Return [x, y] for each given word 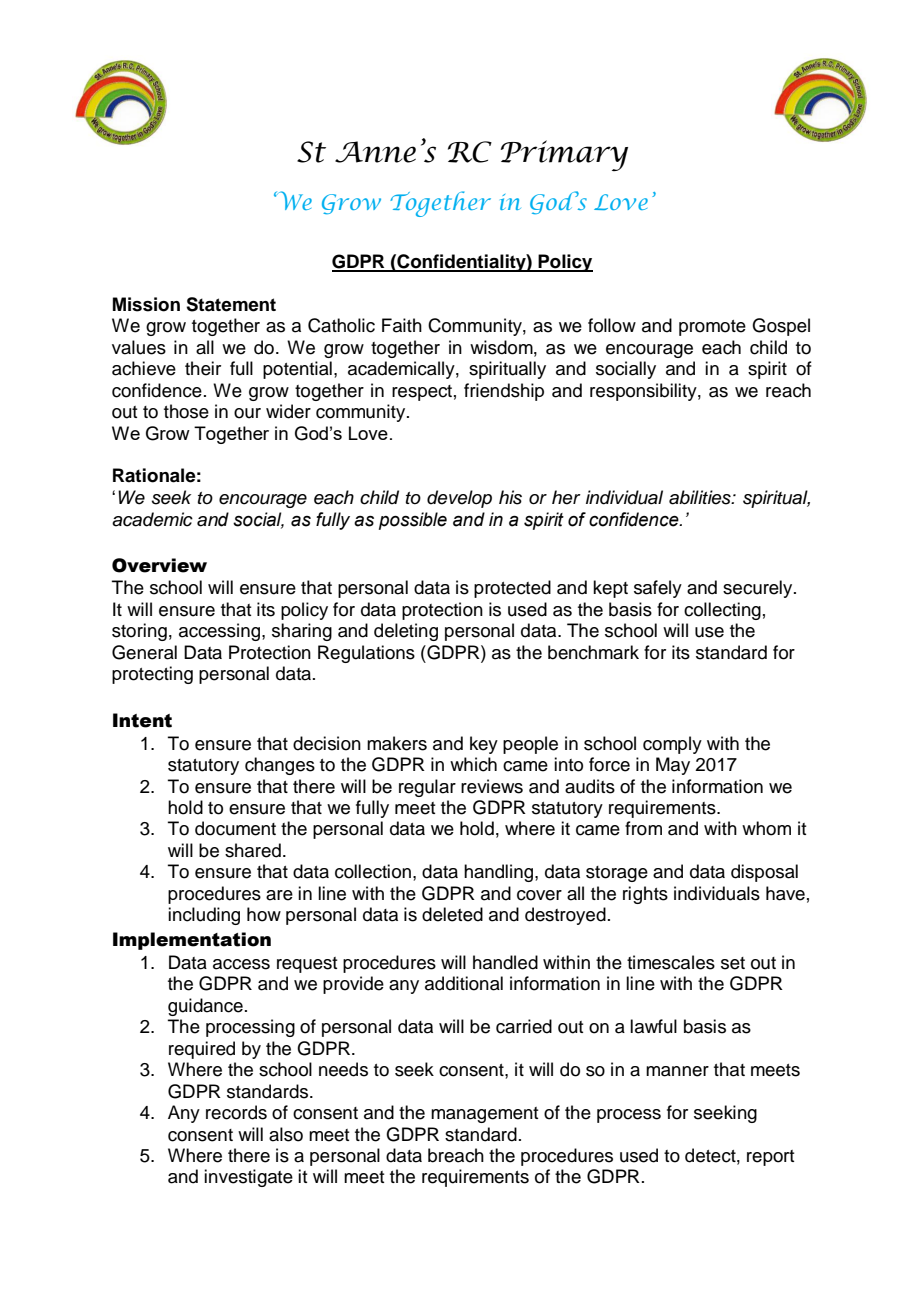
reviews [492, 786]
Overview [159, 565]
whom [766, 828]
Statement [231, 304]
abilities [701, 497]
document [235, 828]
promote [712, 328]
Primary [564, 155]
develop [459, 499]
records [236, 1112]
